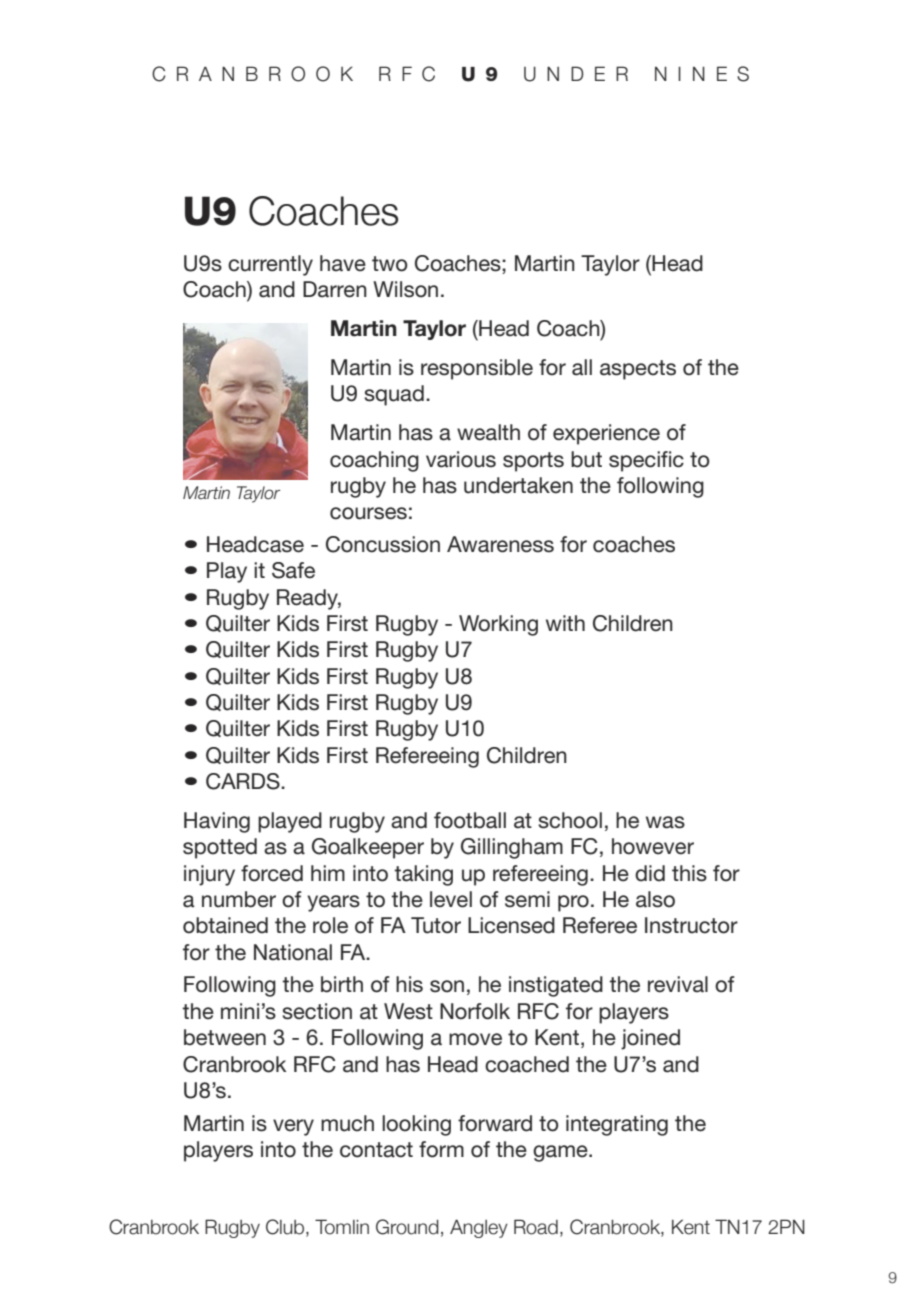 This document has height=1308, width=924. What do you see at coordinates (293, 1127) in the document?
I see `very` at bounding box center [293, 1127].
